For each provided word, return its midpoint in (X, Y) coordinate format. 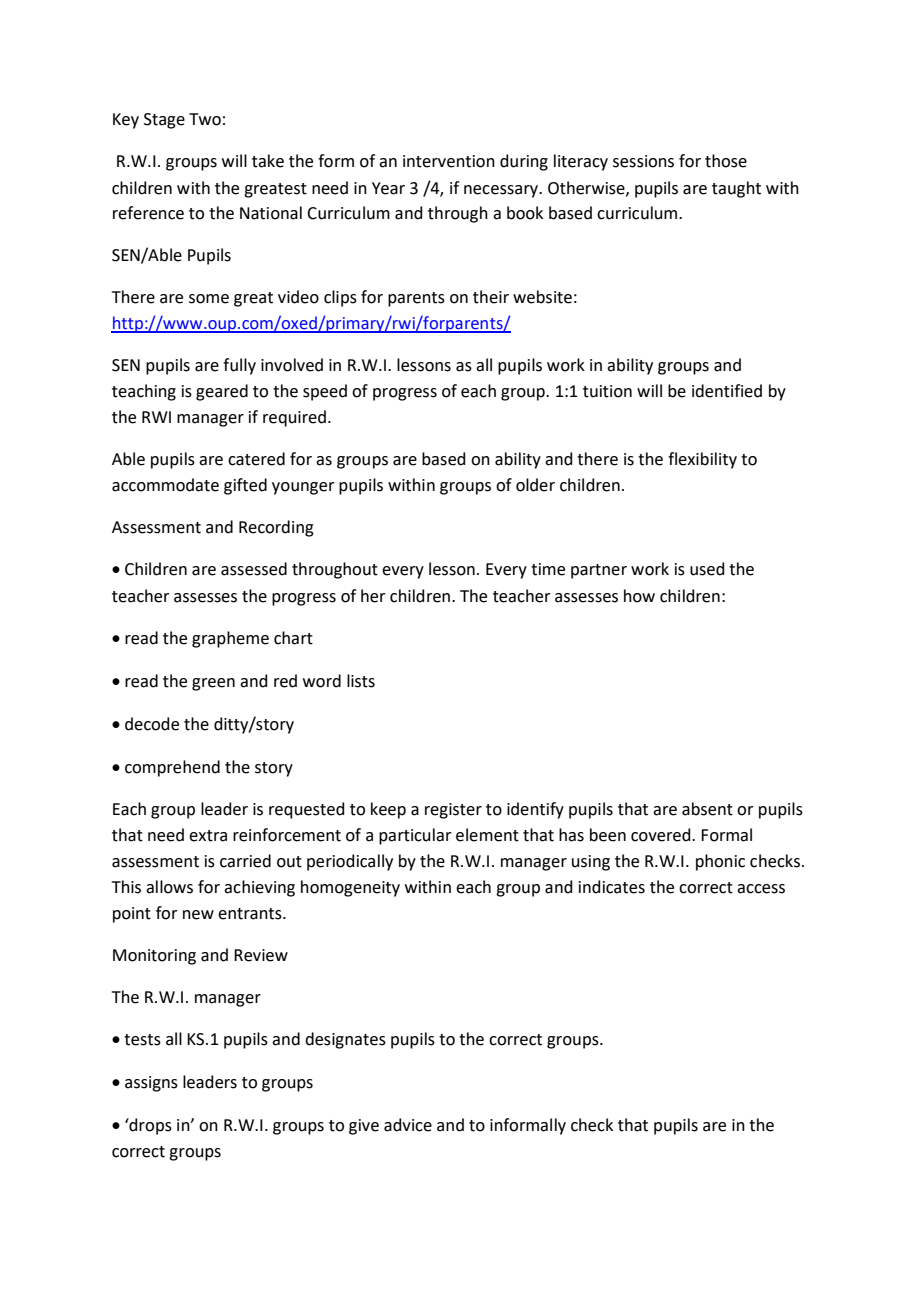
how (639, 596)
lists (361, 681)
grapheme (230, 639)
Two (205, 119)
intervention (449, 161)
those (726, 161)
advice (408, 1125)
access (761, 889)
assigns (151, 1084)
